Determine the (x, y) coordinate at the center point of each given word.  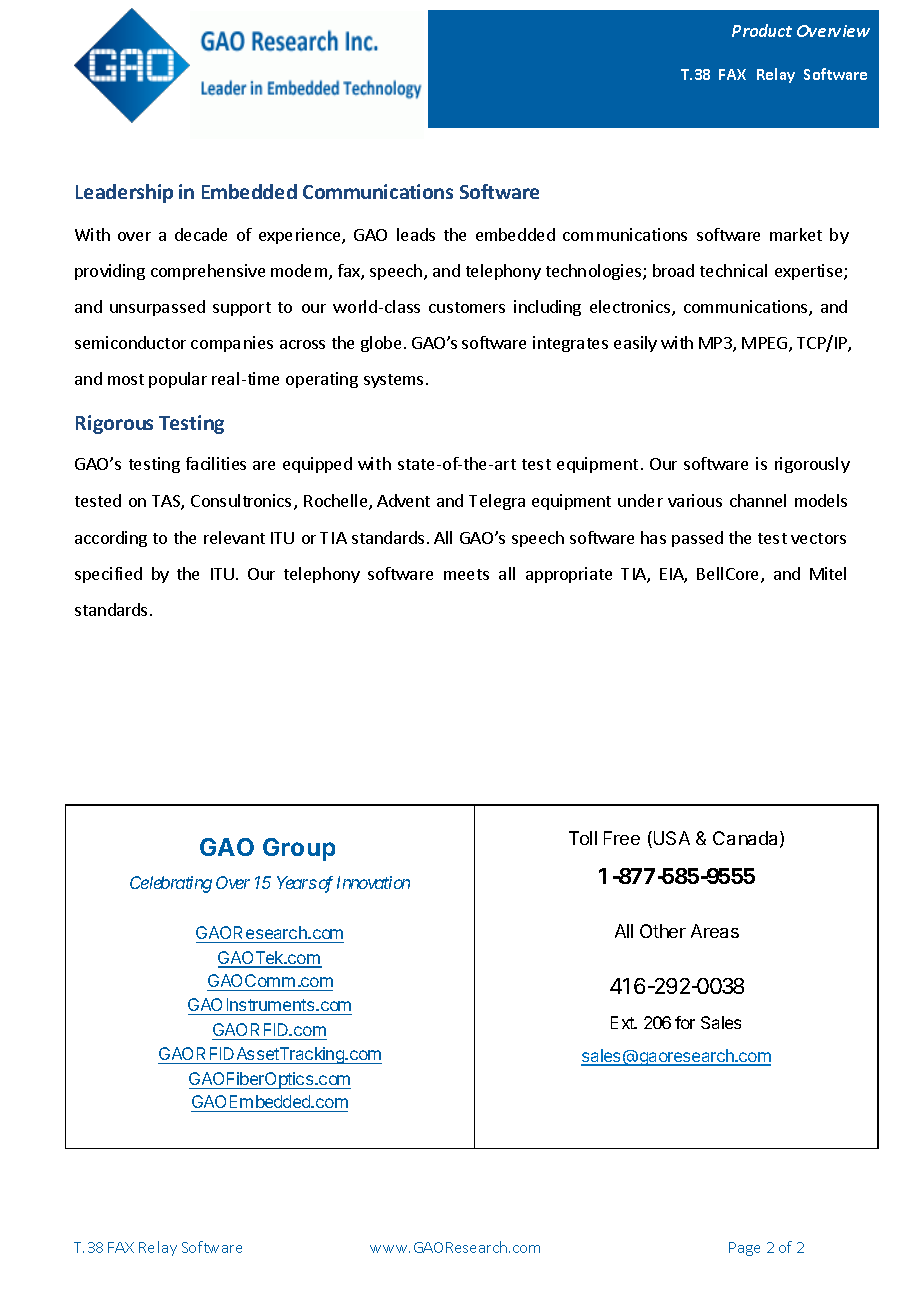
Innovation (373, 882)
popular (178, 380)
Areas (715, 931)
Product (762, 30)
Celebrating (171, 884)
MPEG (766, 344)
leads (416, 234)
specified (108, 575)
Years (297, 882)
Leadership (124, 193)
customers (467, 307)
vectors (818, 538)
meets (466, 574)
